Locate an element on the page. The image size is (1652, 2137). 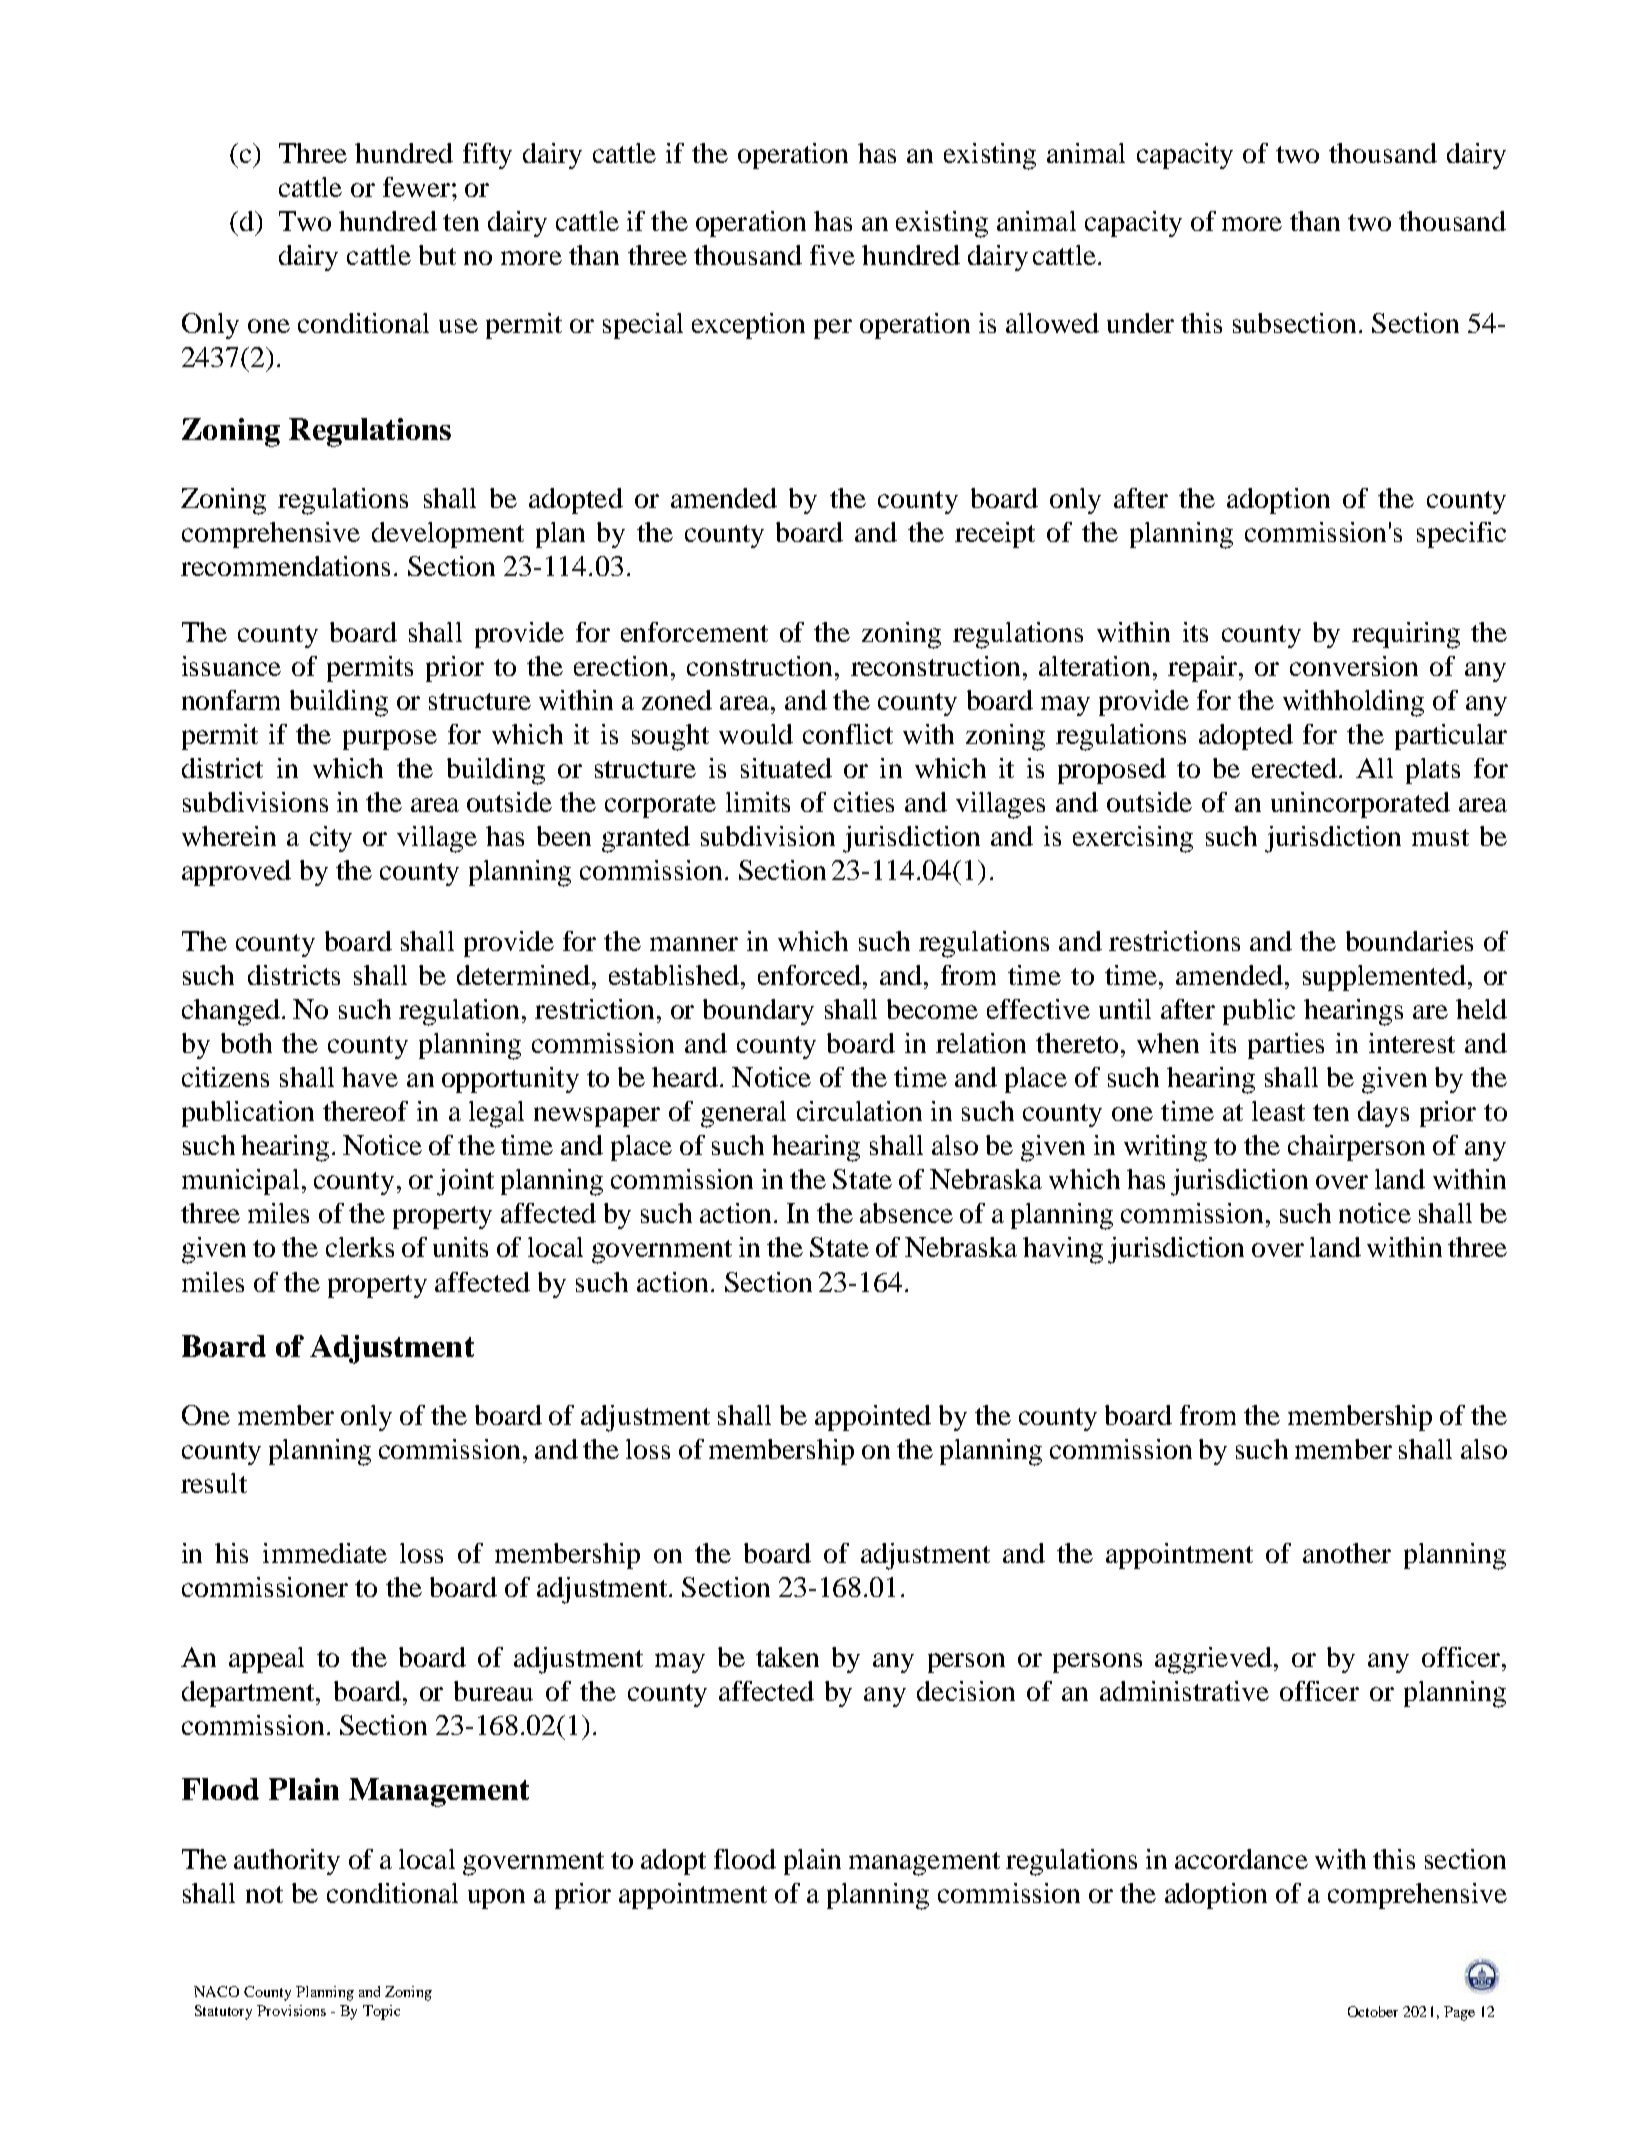
under is located at coordinates (1140, 323).
